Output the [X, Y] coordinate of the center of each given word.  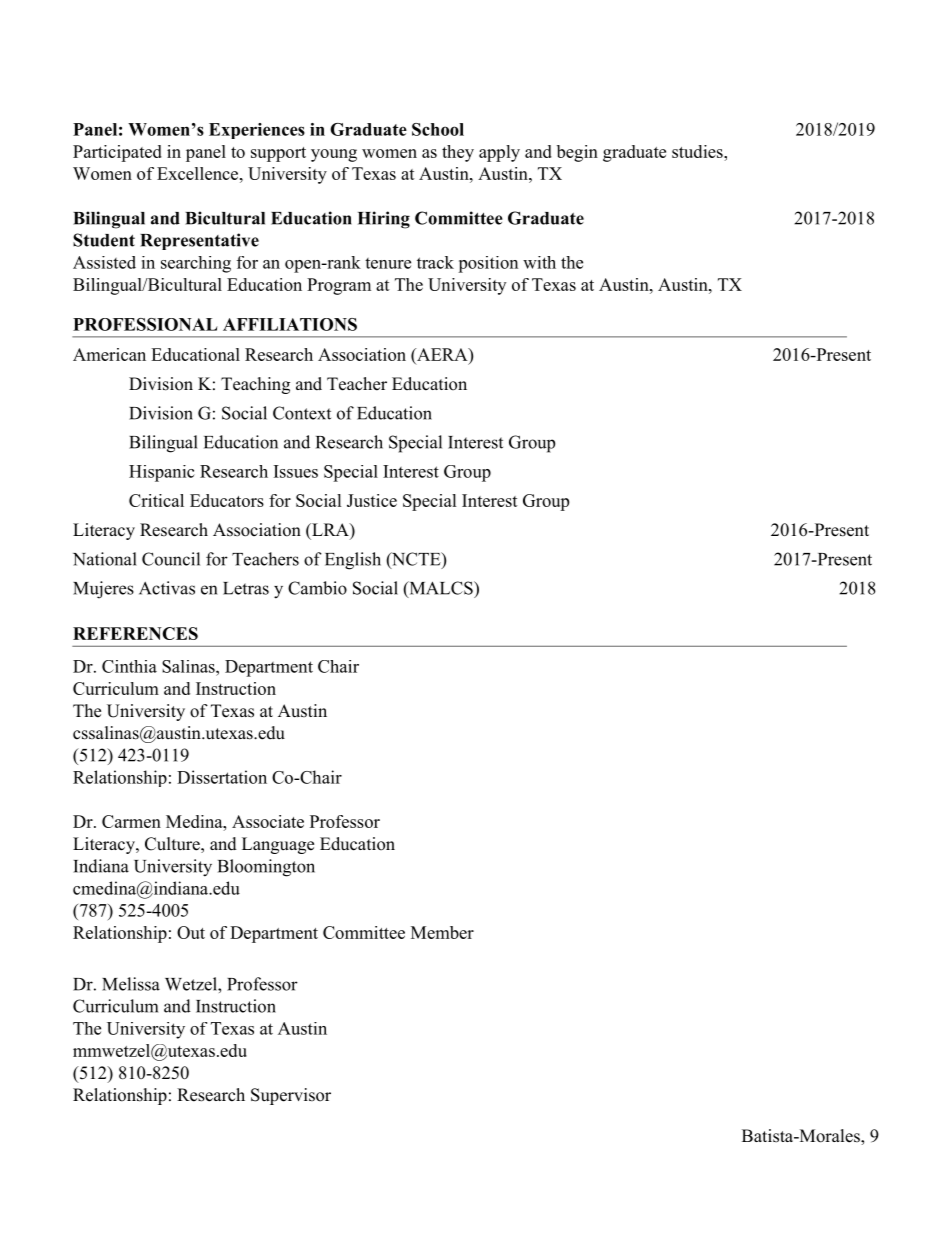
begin [577, 153]
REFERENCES [135, 633]
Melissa [131, 984]
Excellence [197, 173]
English [353, 561]
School [438, 129]
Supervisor [291, 1096]
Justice [372, 500]
